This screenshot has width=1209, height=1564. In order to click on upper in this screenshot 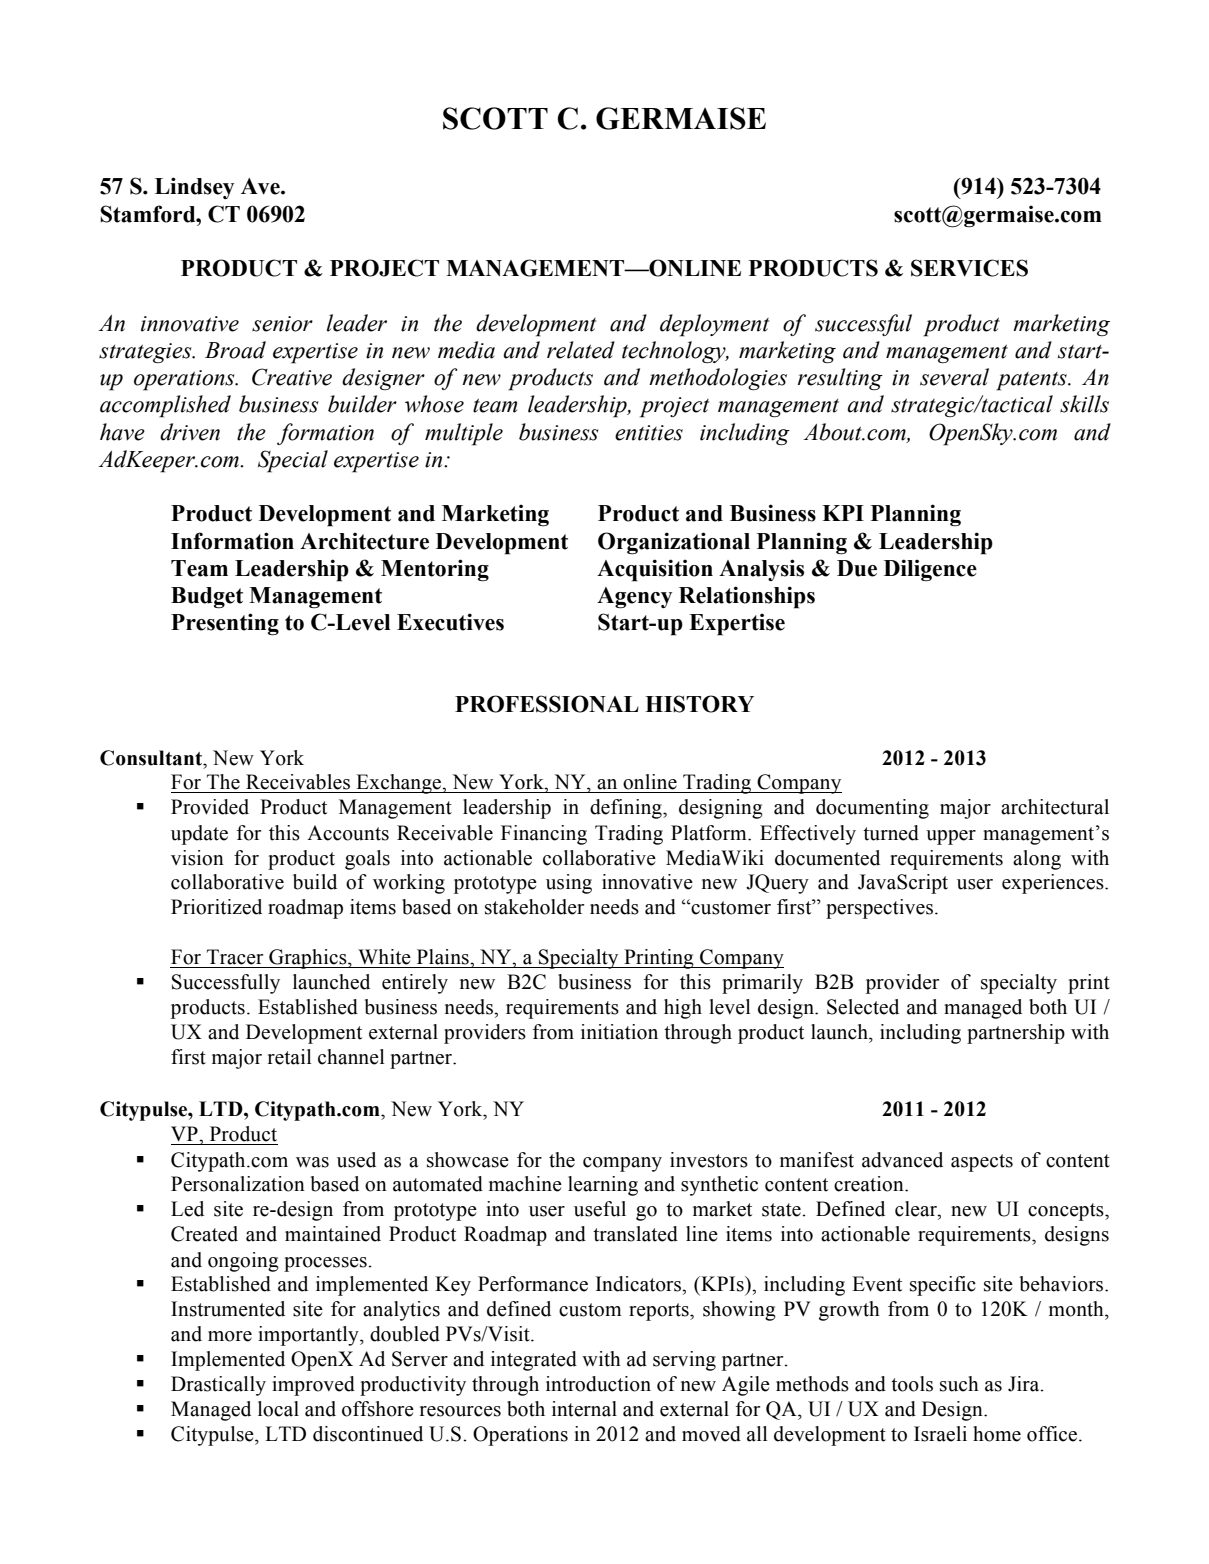, I will do `click(951, 837)`.
